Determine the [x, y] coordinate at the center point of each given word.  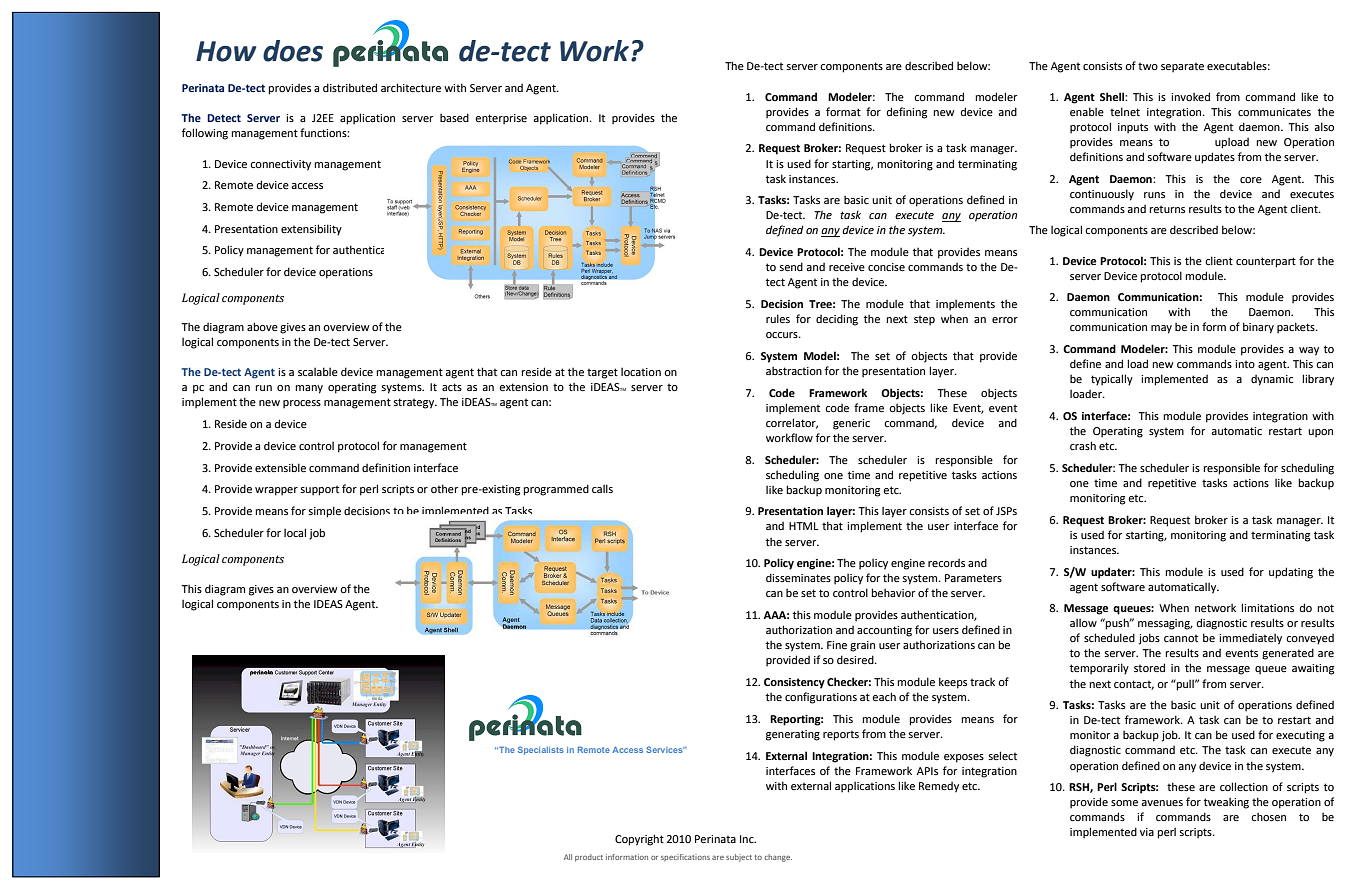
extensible [280, 467]
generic [851, 424]
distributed [350, 87]
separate [1182, 68]
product [589, 858]
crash [1083, 445]
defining [907, 113]
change [778, 858]
